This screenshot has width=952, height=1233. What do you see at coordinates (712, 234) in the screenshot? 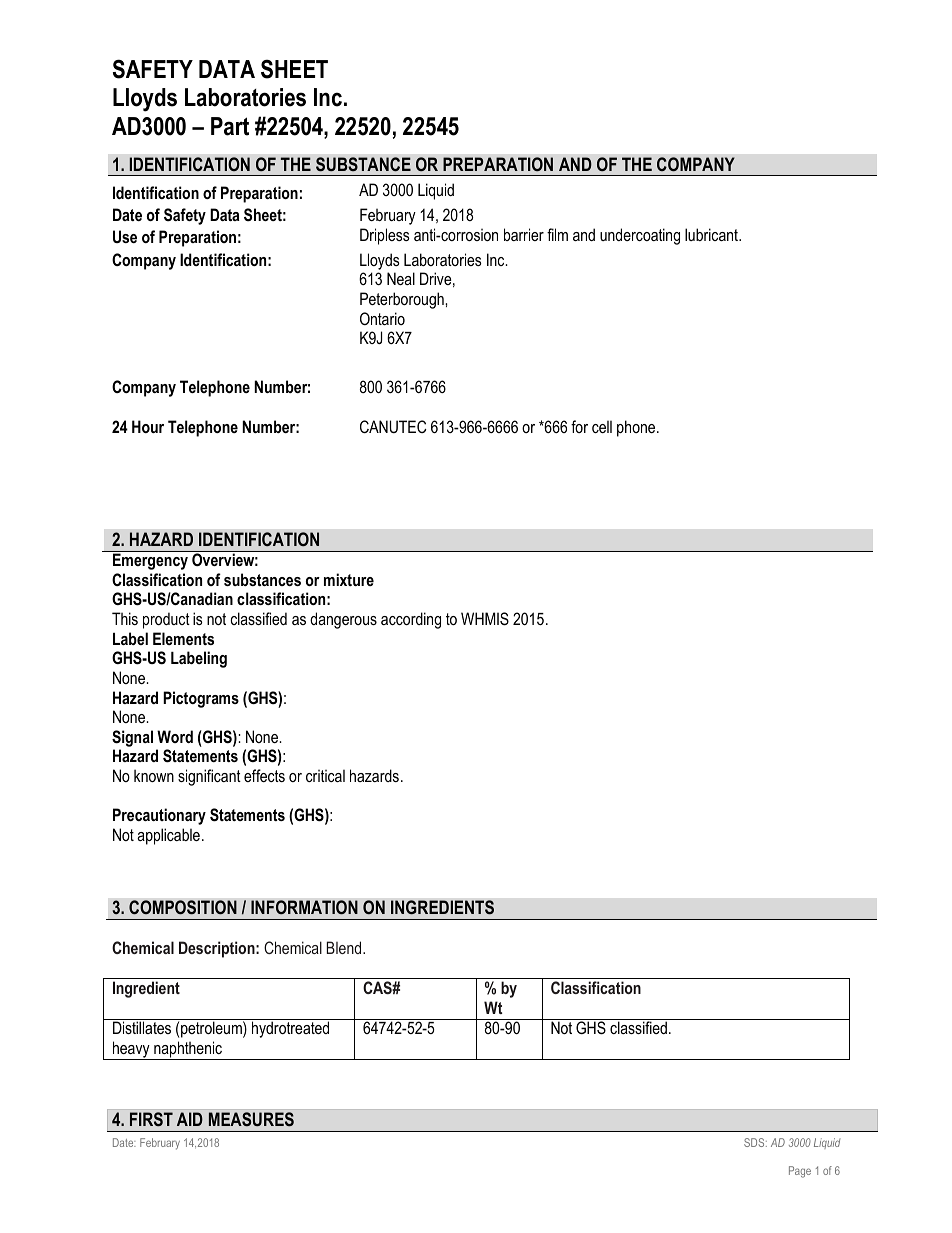
I see `lubricant` at bounding box center [712, 234].
